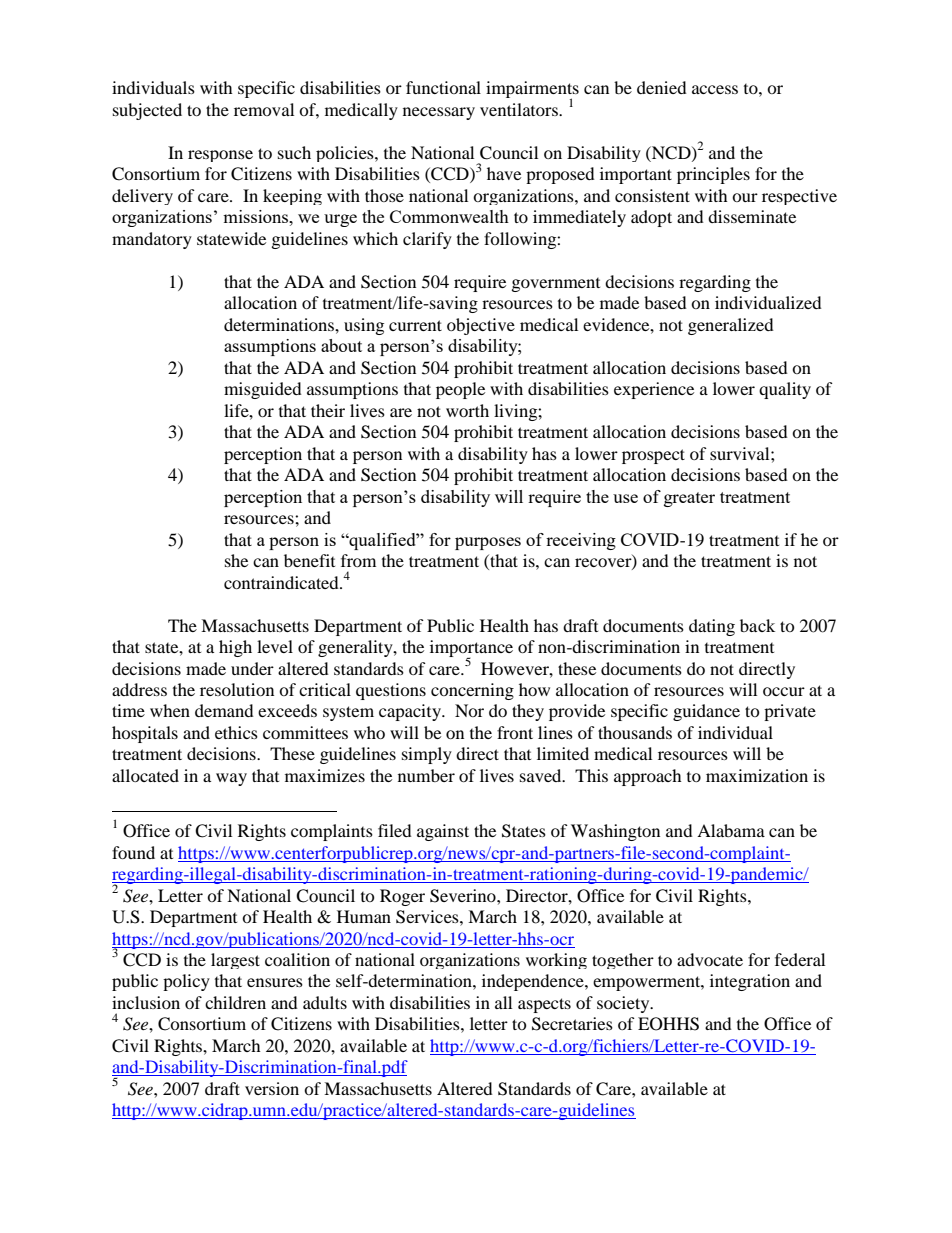  I want to click on response, so click(220, 156).
